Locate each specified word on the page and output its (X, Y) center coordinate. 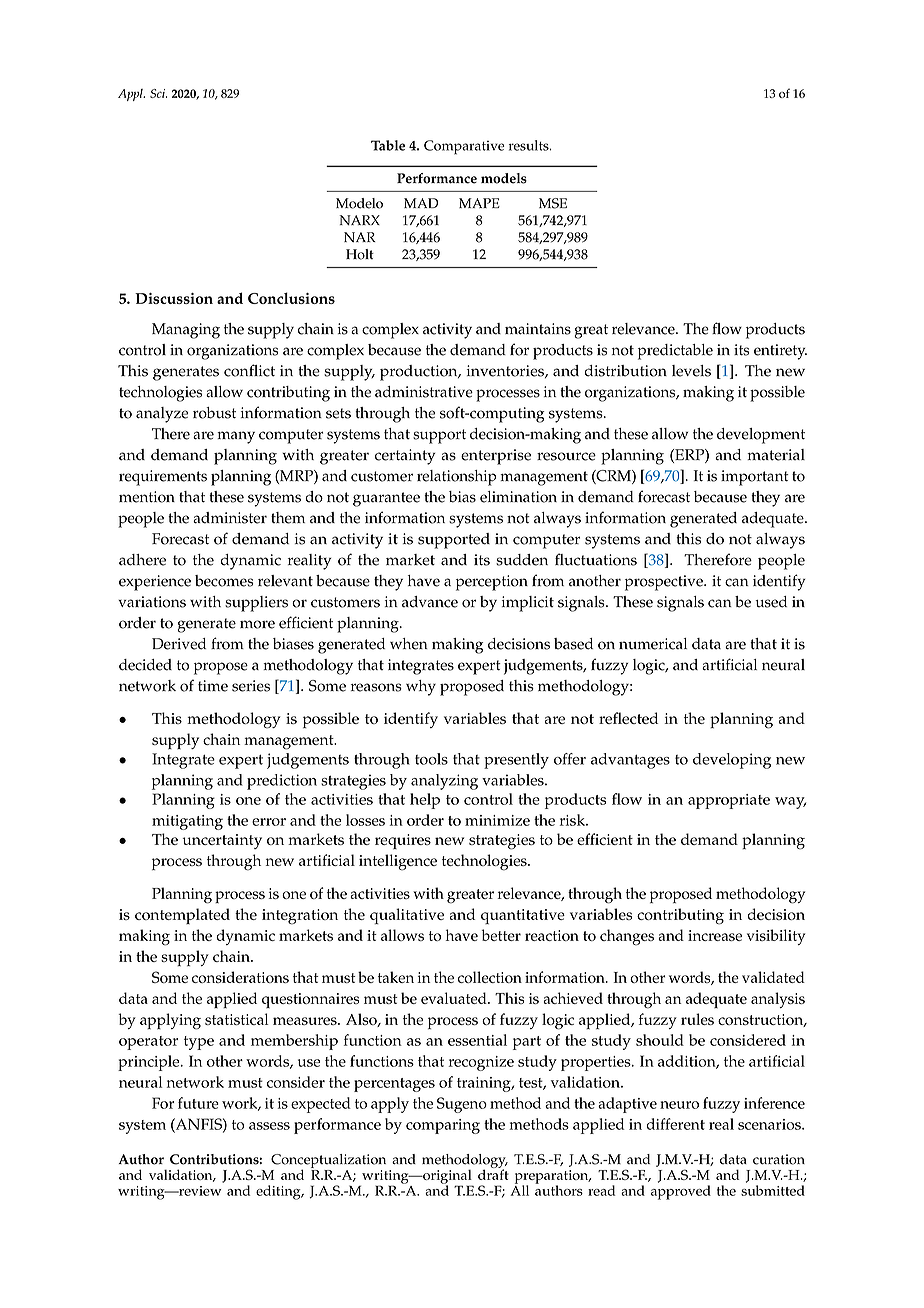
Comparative (464, 147)
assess (269, 1126)
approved (681, 1192)
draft (493, 1173)
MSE (553, 203)
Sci (158, 93)
